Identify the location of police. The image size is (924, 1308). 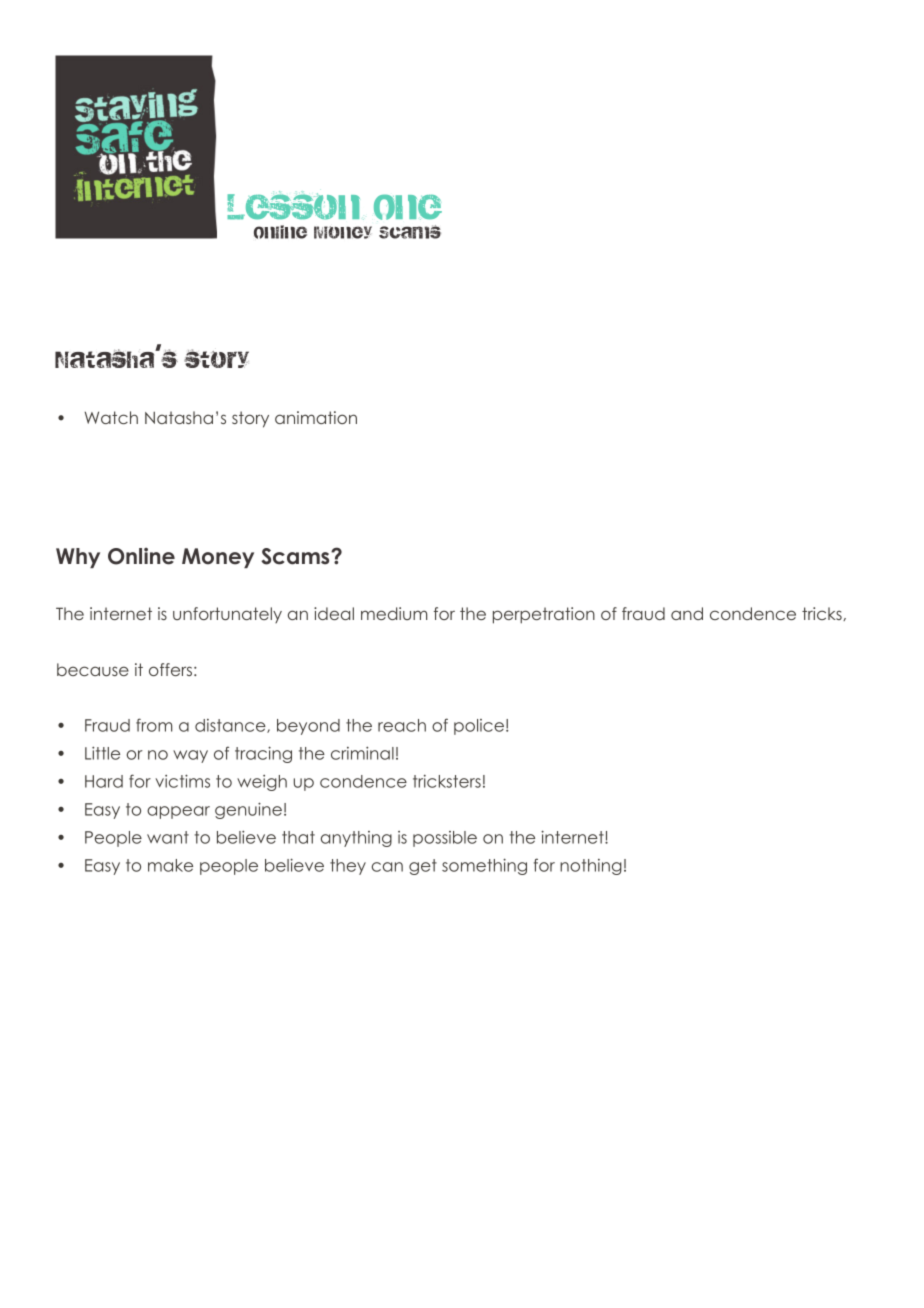
(479, 727).
